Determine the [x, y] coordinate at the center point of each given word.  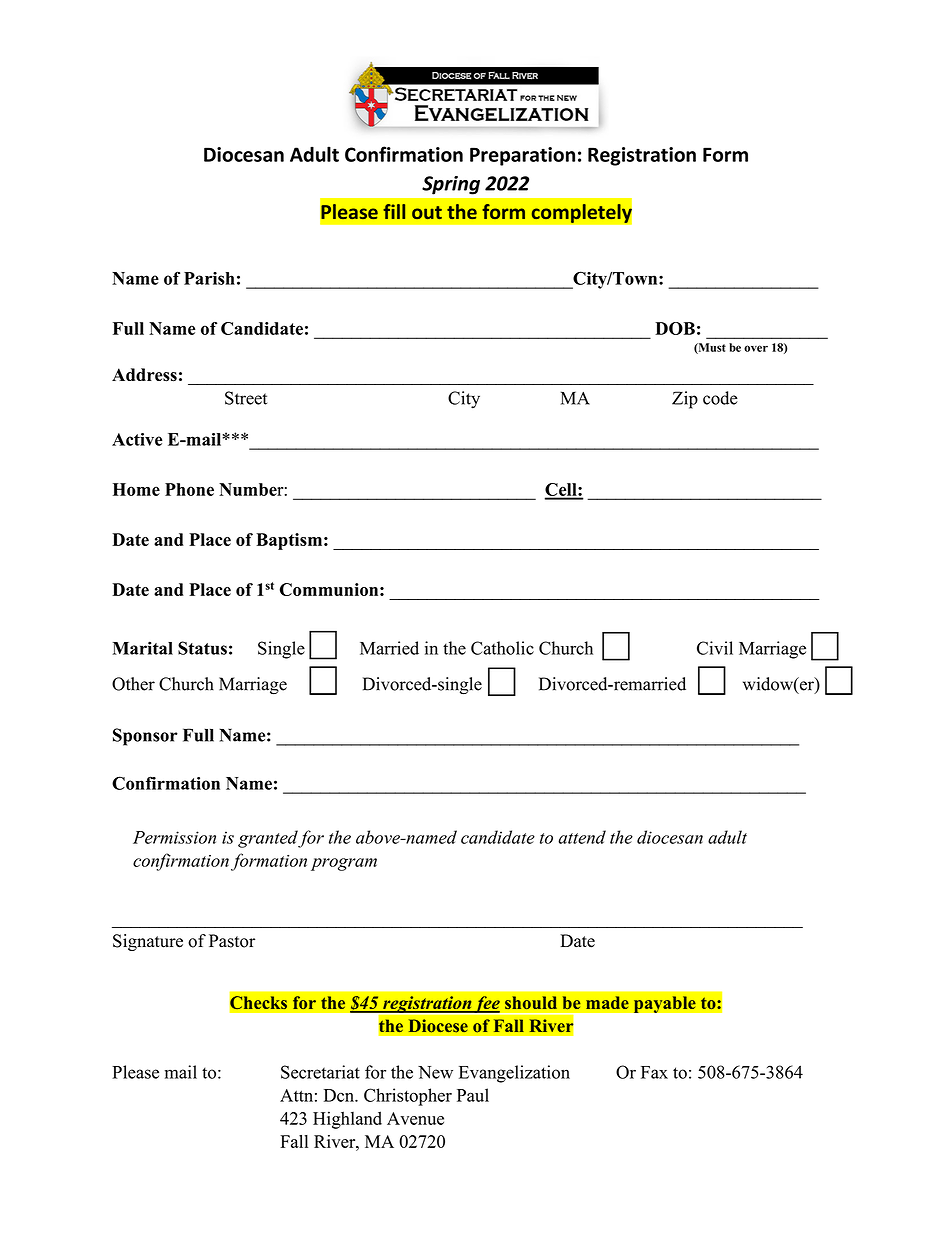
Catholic [502, 648]
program [344, 864]
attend [582, 837]
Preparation [522, 156]
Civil [715, 648]
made [607, 1002]
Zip [685, 400]
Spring [451, 185]
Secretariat [320, 1072]
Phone [189, 489]
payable [664, 1004]
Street [246, 398]
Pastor [232, 941]
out [427, 212]
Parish [209, 278]
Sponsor [145, 737]
